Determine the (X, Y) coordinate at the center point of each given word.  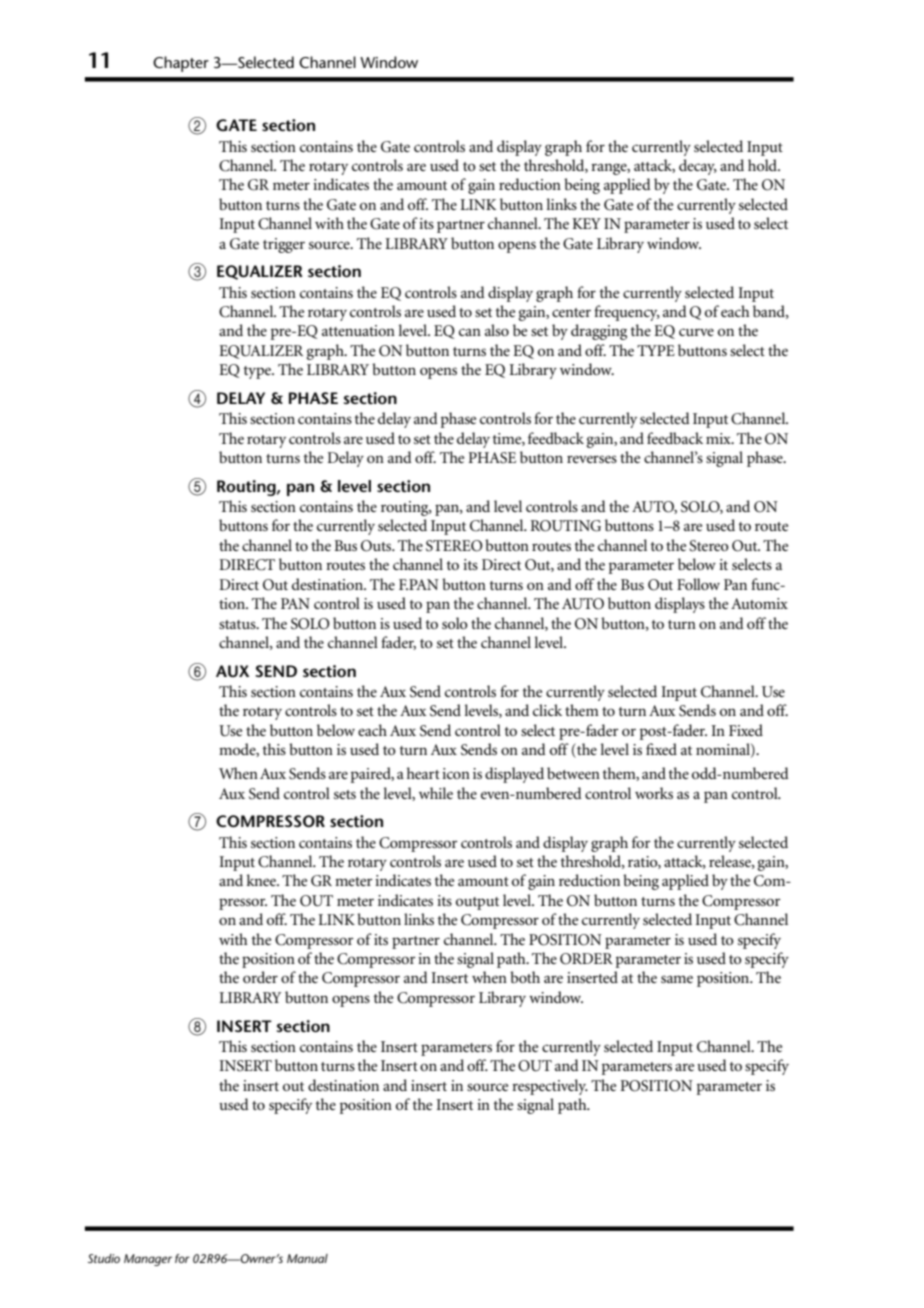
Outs (377, 546)
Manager (148, 1260)
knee (262, 880)
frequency (627, 313)
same (677, 979)
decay (698, 167)
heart (423, 773)
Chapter (181, 64)
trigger (284, 245)
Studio (104, 1258)
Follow (698, 584)
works (654, 793)
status (238, 624)
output (477, 903)
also (497, 330)
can (470, 332)
